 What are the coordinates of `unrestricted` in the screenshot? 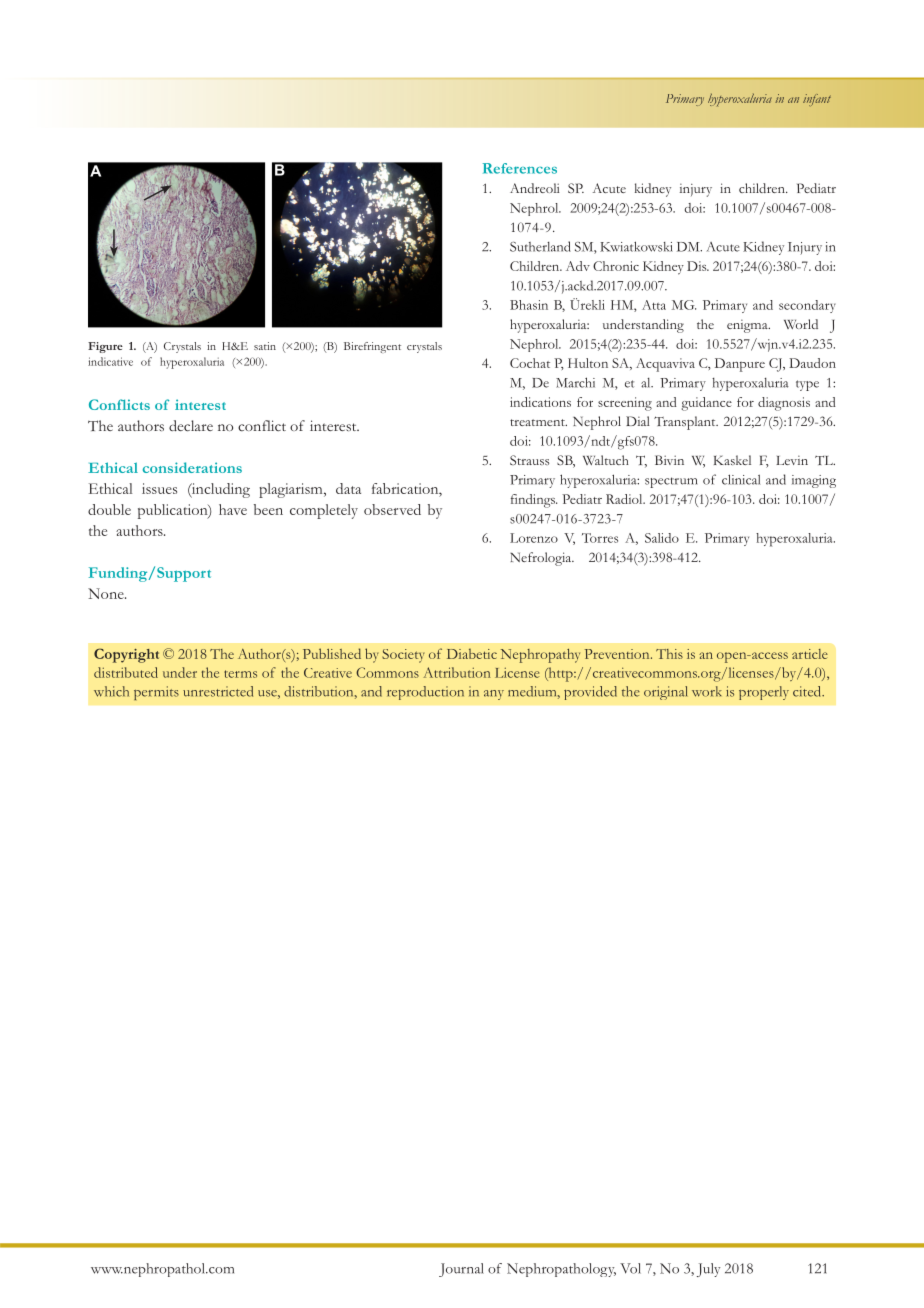 It's located at (218, 691).
